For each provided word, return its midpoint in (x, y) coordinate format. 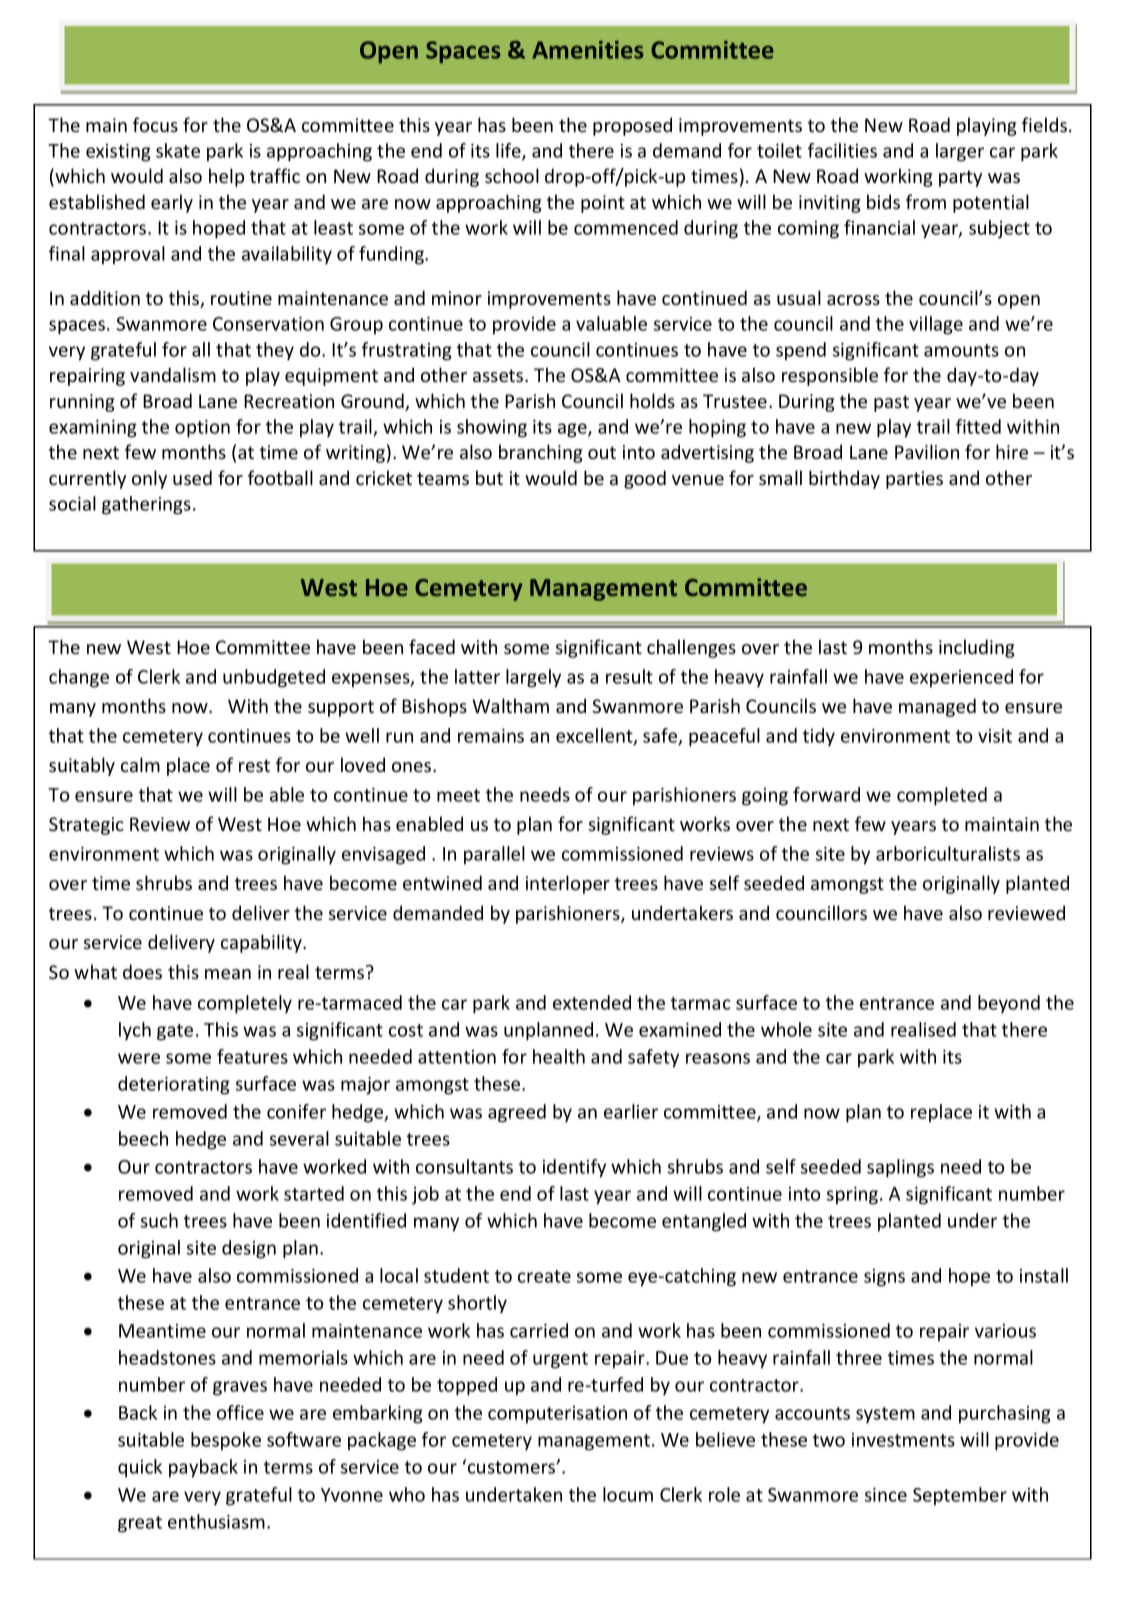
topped (467, 1386)
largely (533, 678)
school (512, 175)
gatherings (146, 505)
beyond (1009, 1004)
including (977, 648)
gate (175, 1032)
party (960, 178)
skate (178, 150)
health (559, 1056)
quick (140, 1468)
